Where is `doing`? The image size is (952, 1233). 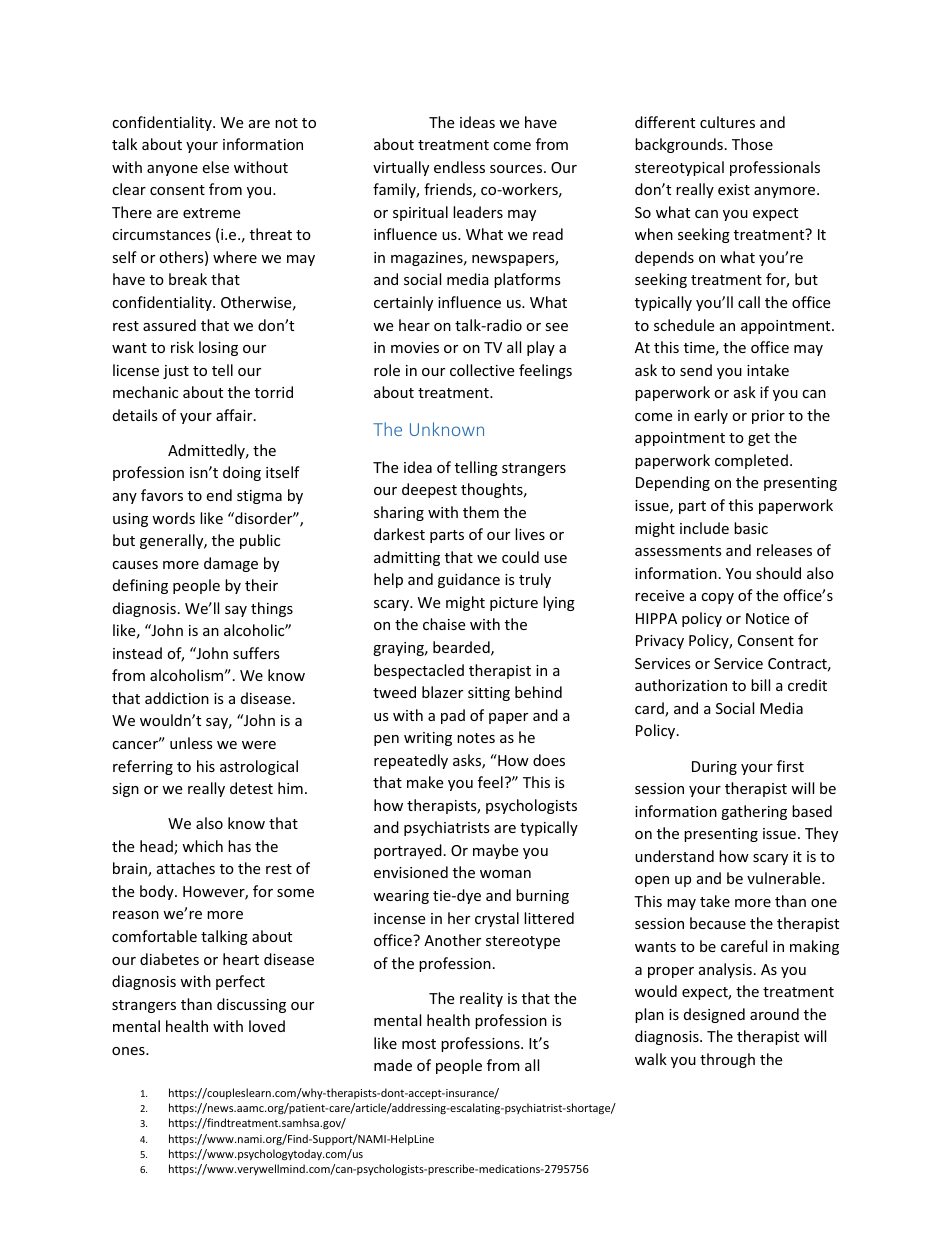 doing is located at coordinates (242, 473).
